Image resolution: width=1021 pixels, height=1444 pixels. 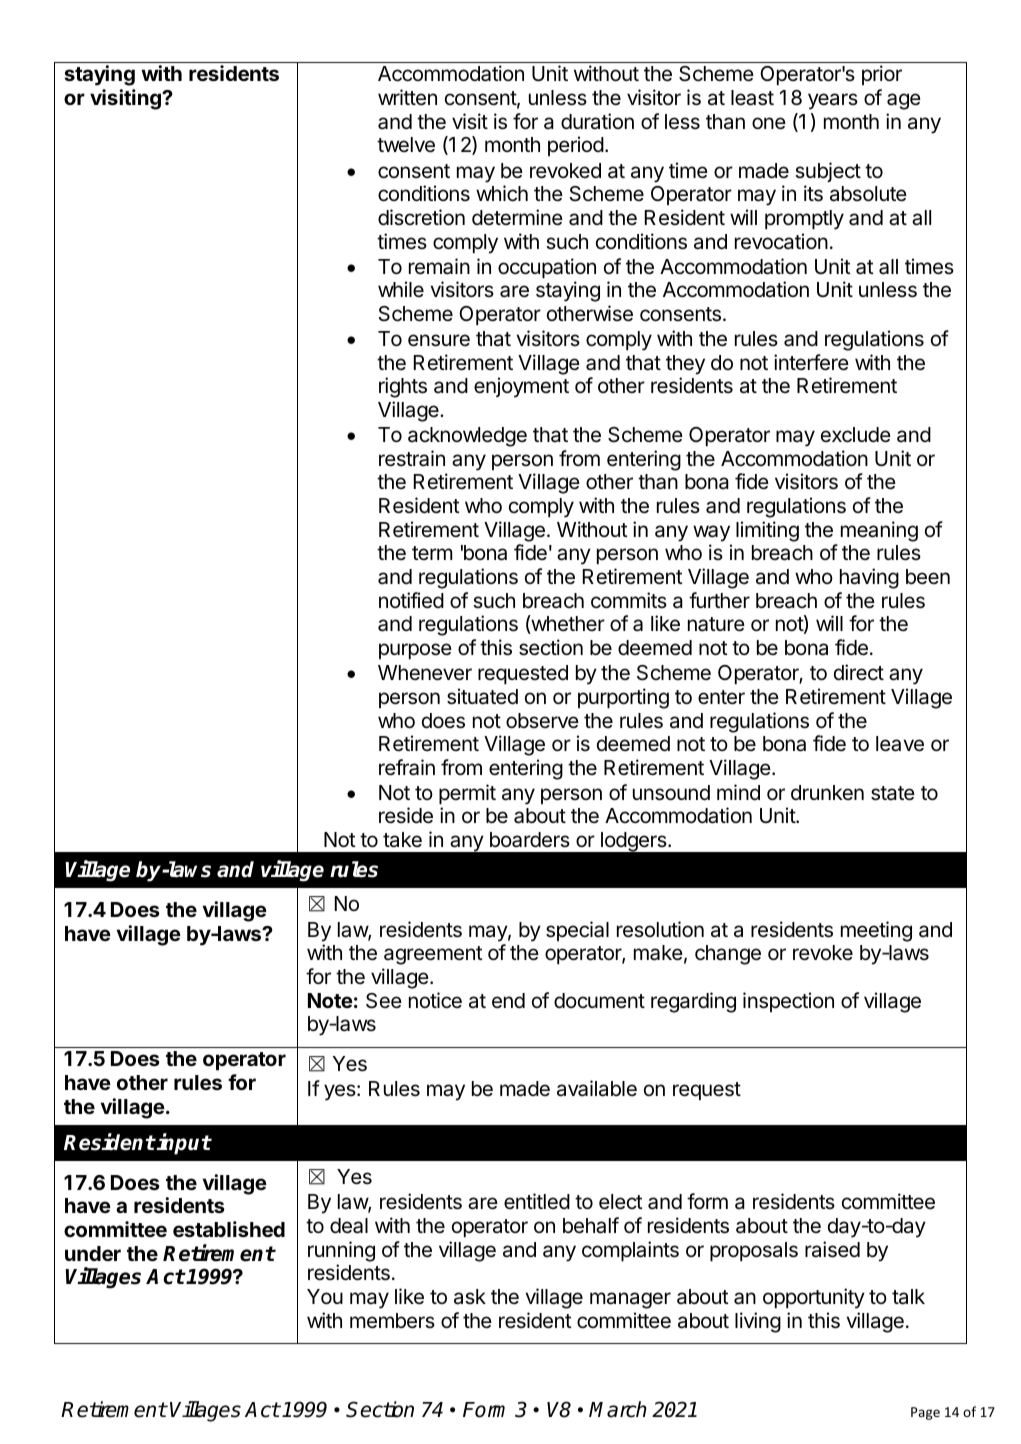 What do you see at coordinates (325, 1297) in the screenshot?
I see `You` at bounding box center [325, 1297].
